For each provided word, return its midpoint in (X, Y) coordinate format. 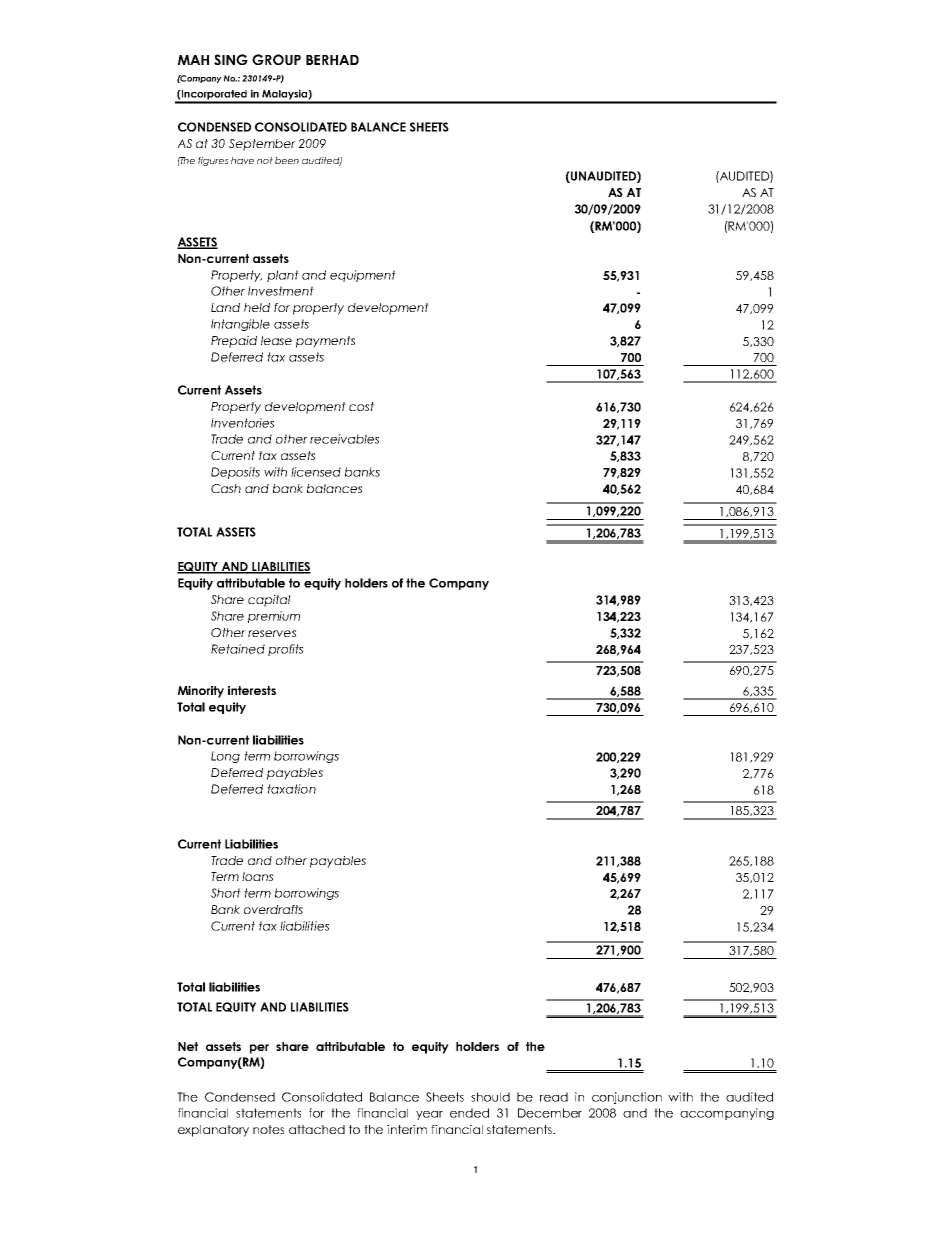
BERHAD (332, 60)
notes (268, 1129)
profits (285, 650)
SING (231, 59)
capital (269, 601)
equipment (363, 276)
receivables (344, 439)
